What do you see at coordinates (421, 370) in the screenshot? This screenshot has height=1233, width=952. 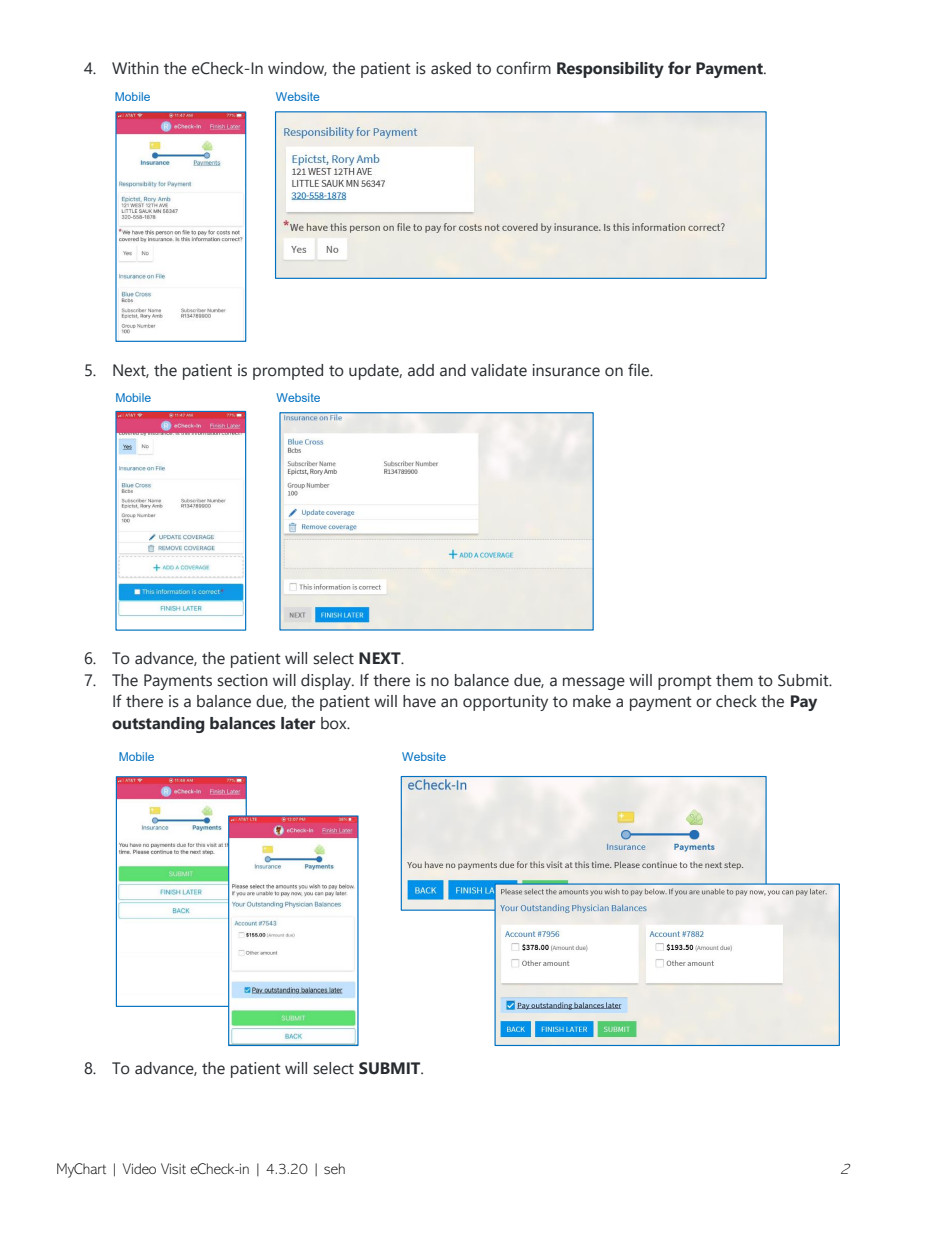 I see `add` at bounding box center [421, 370].
